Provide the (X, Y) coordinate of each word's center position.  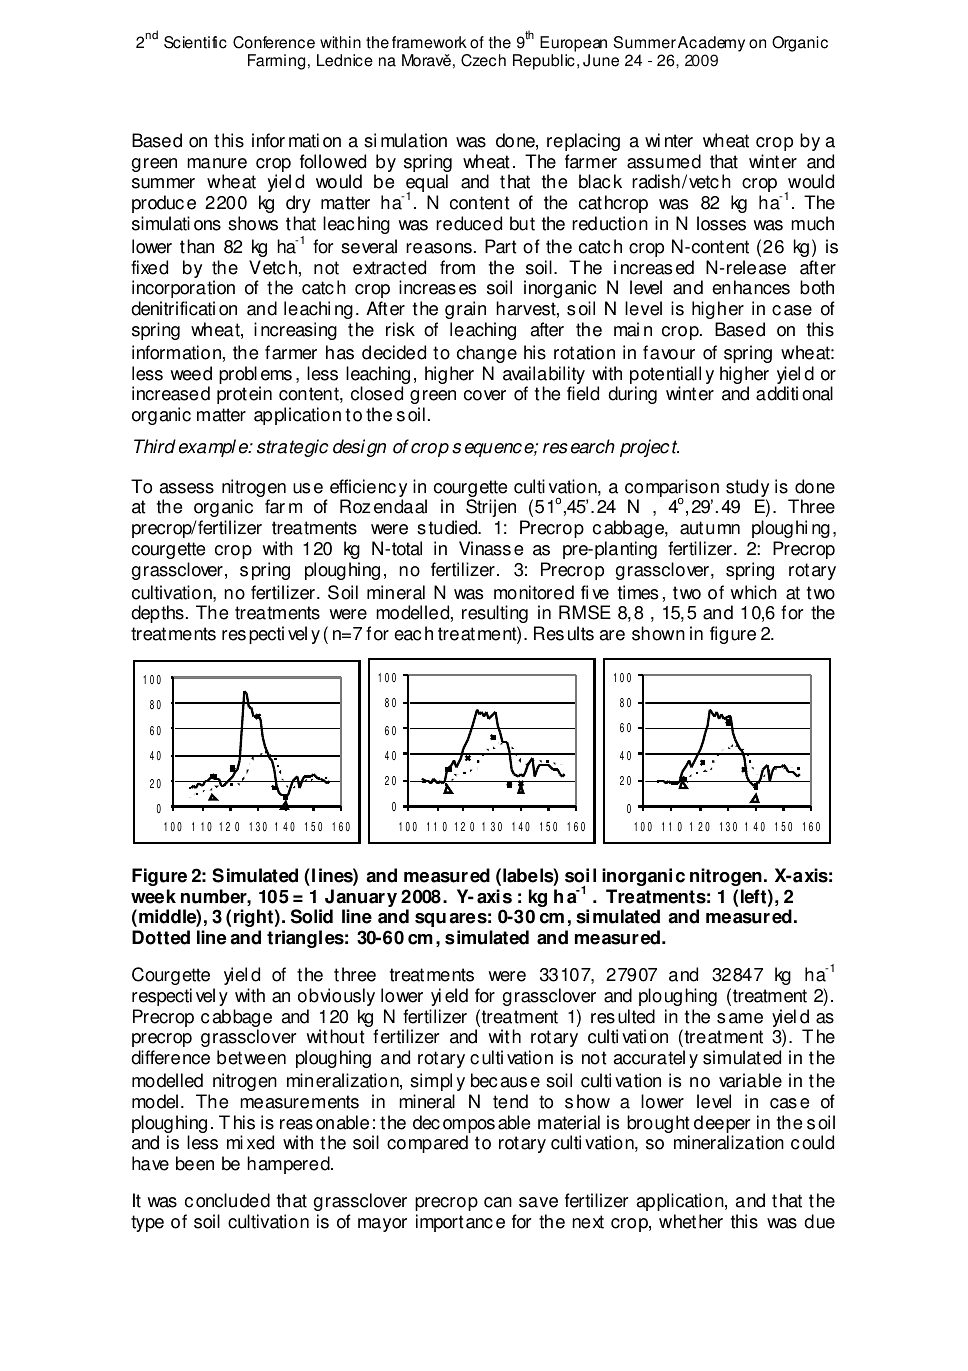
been (195, 1163)
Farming (276, 62)
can (498, 1202)
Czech (483, 60)
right (253, 918)
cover (485, 395)
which (753, 592)
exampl (207, 448)
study (747, 489)
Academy (711, 44)
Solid (312, 916)
